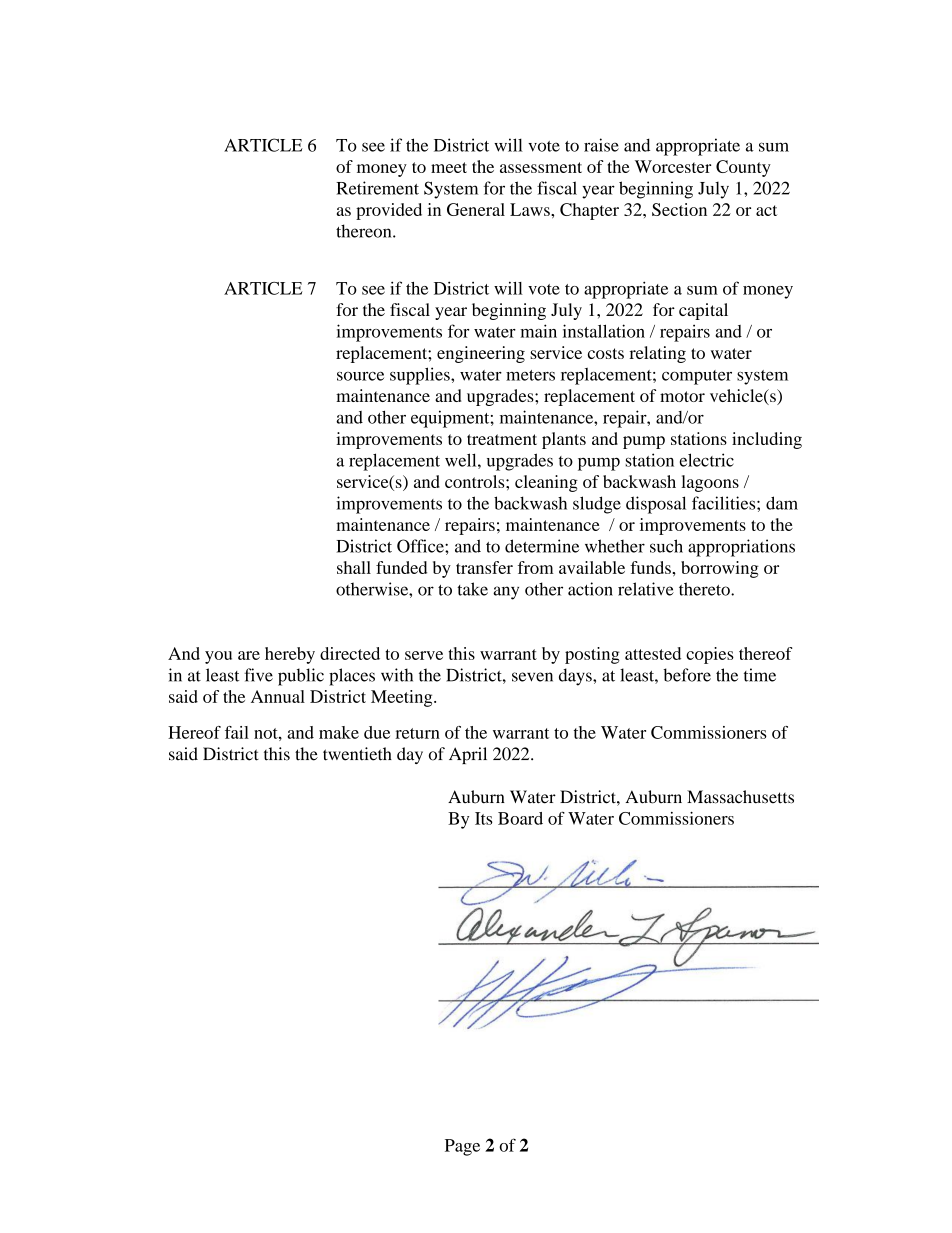 The height and width of the screenshot is (1233, 952). I want to click on Board, so click(520, 818).
